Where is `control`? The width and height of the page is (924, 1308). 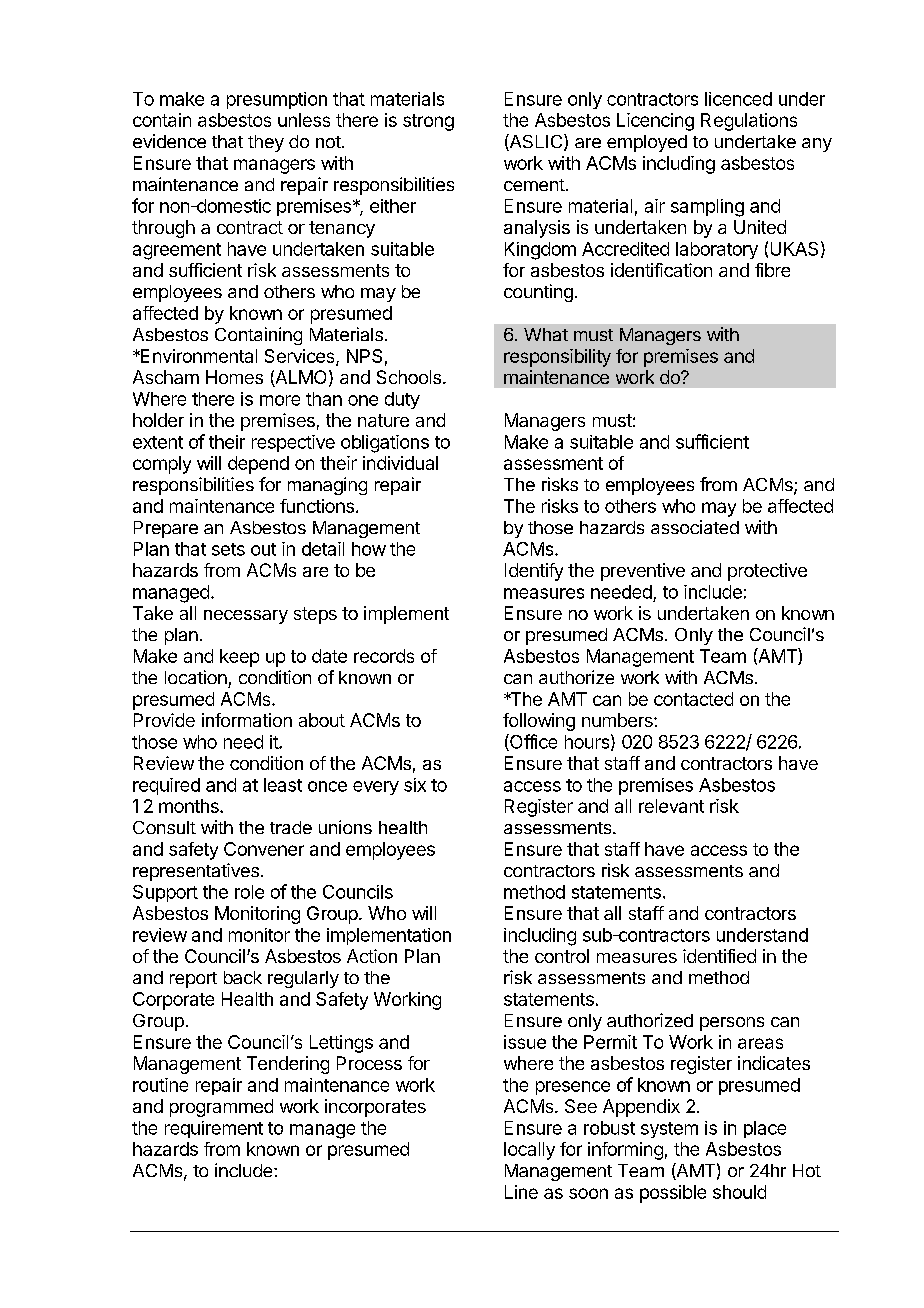 control is located at coordinates (562, 956).
